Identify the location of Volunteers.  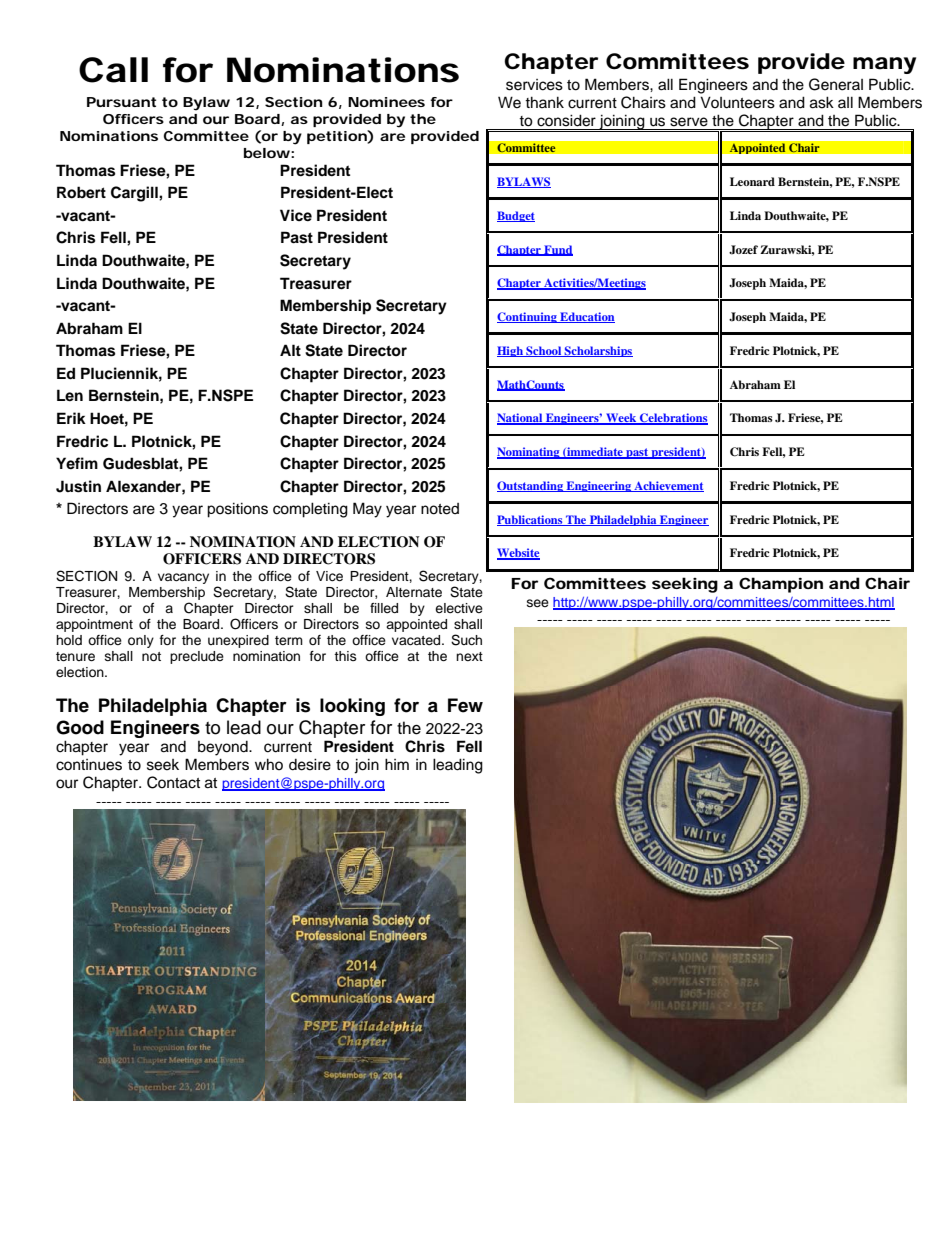
(737, 102).
